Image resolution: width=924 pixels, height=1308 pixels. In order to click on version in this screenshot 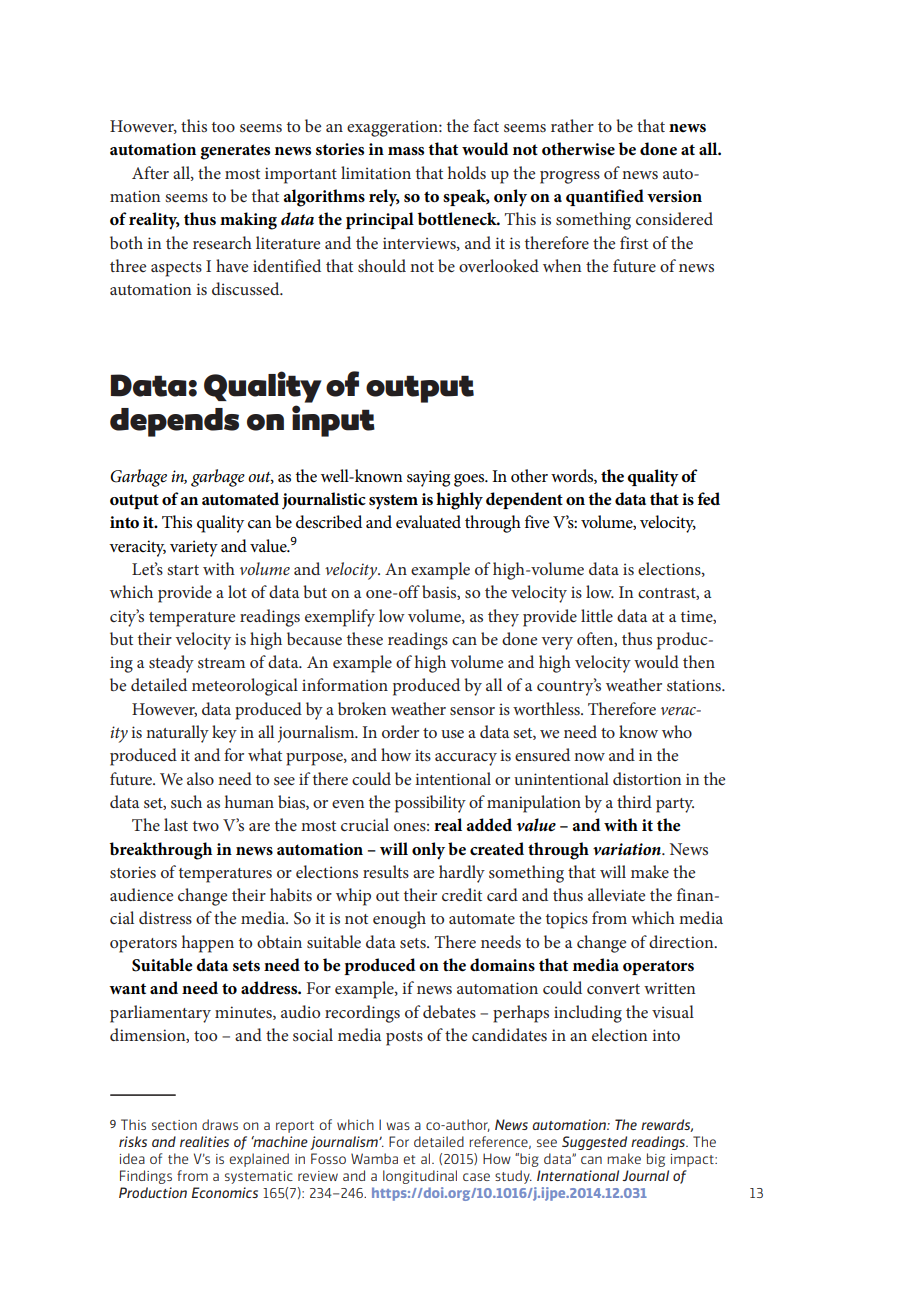, I will do `click(674, 196)`.
